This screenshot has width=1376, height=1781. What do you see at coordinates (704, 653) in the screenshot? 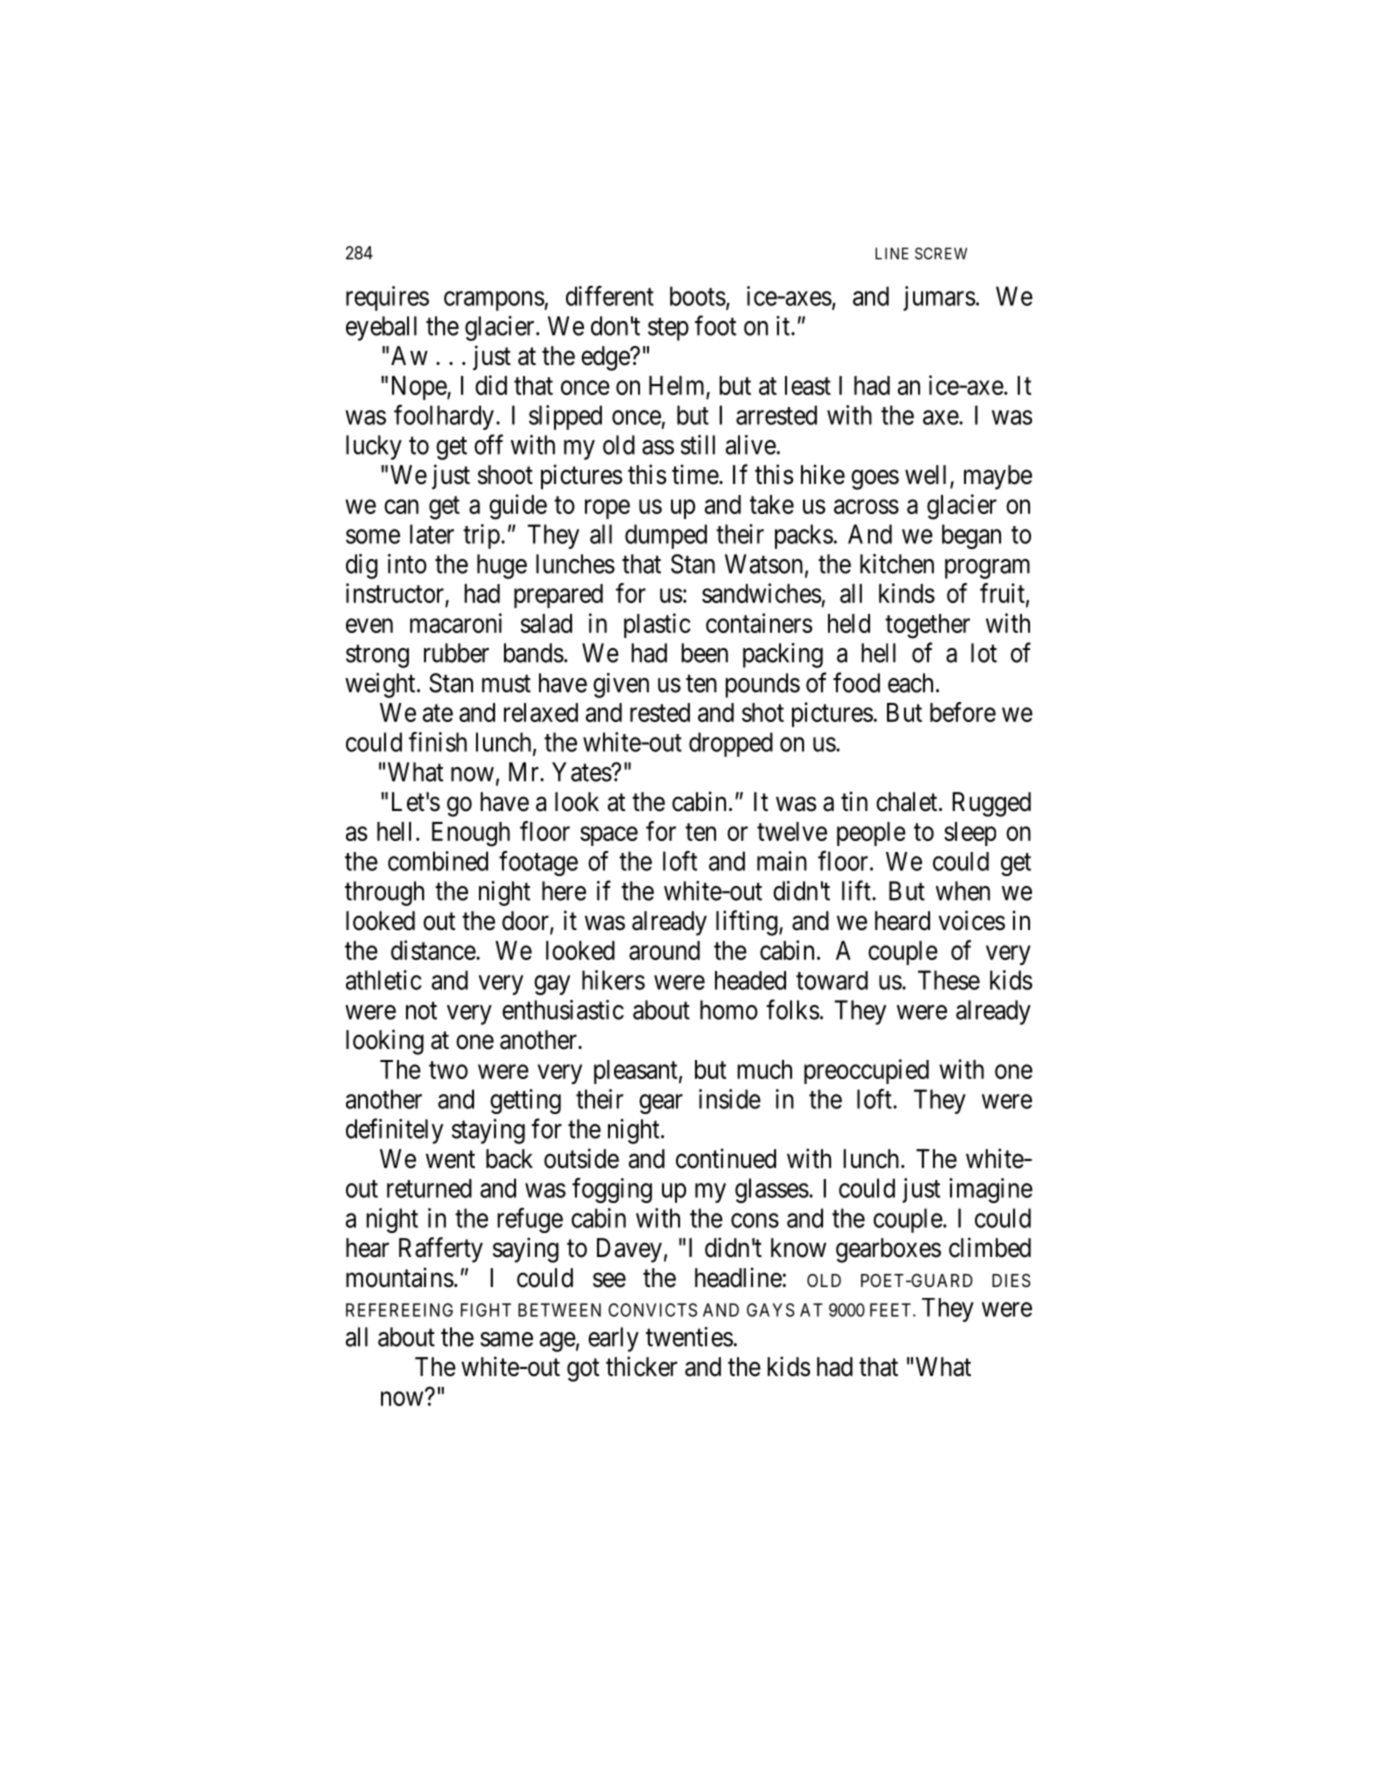
I see `been` at bounding box center [704, 653].
